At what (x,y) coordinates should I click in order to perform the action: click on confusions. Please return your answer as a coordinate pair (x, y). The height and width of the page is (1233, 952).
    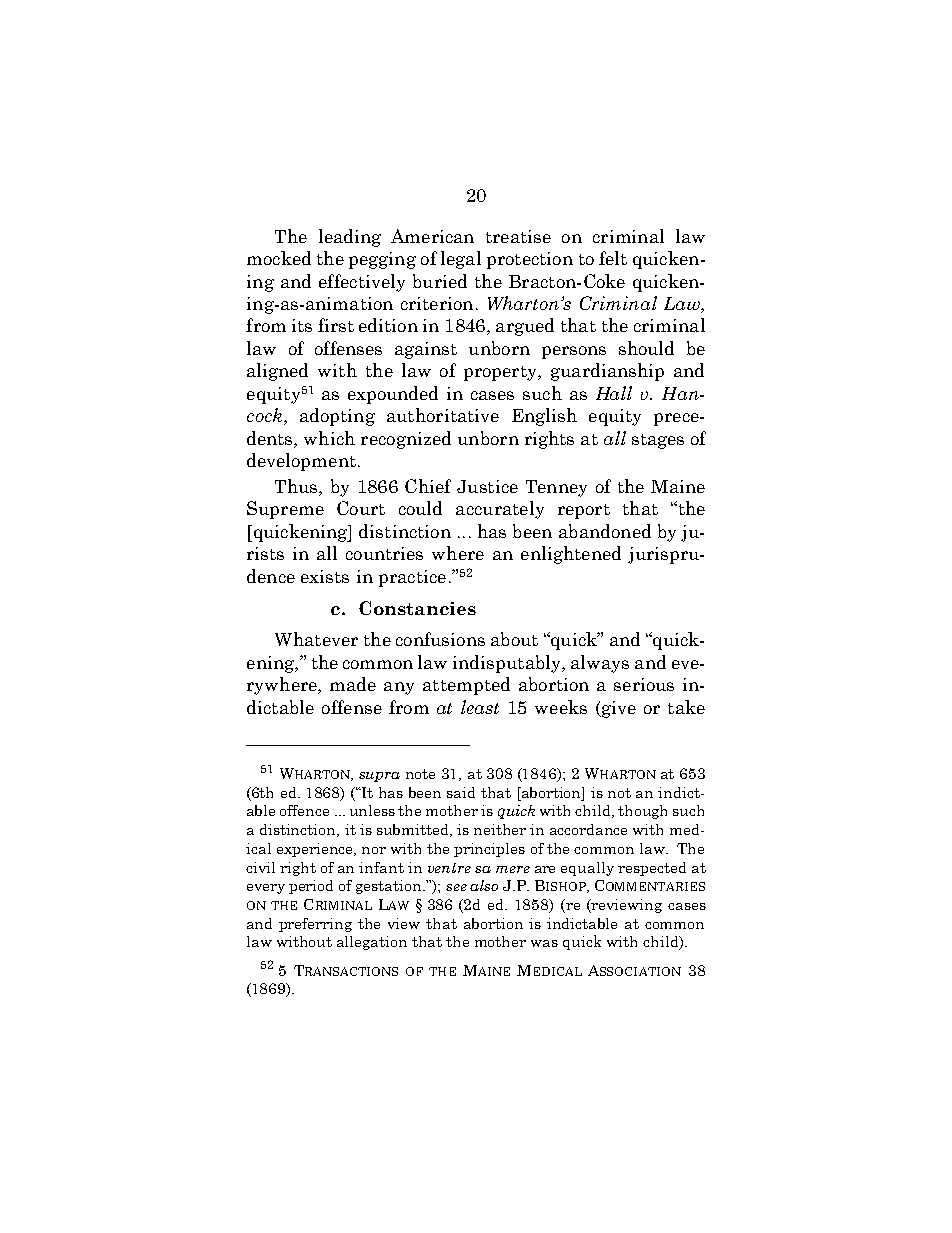
    Looking at the image, I should click on (440, 639).
